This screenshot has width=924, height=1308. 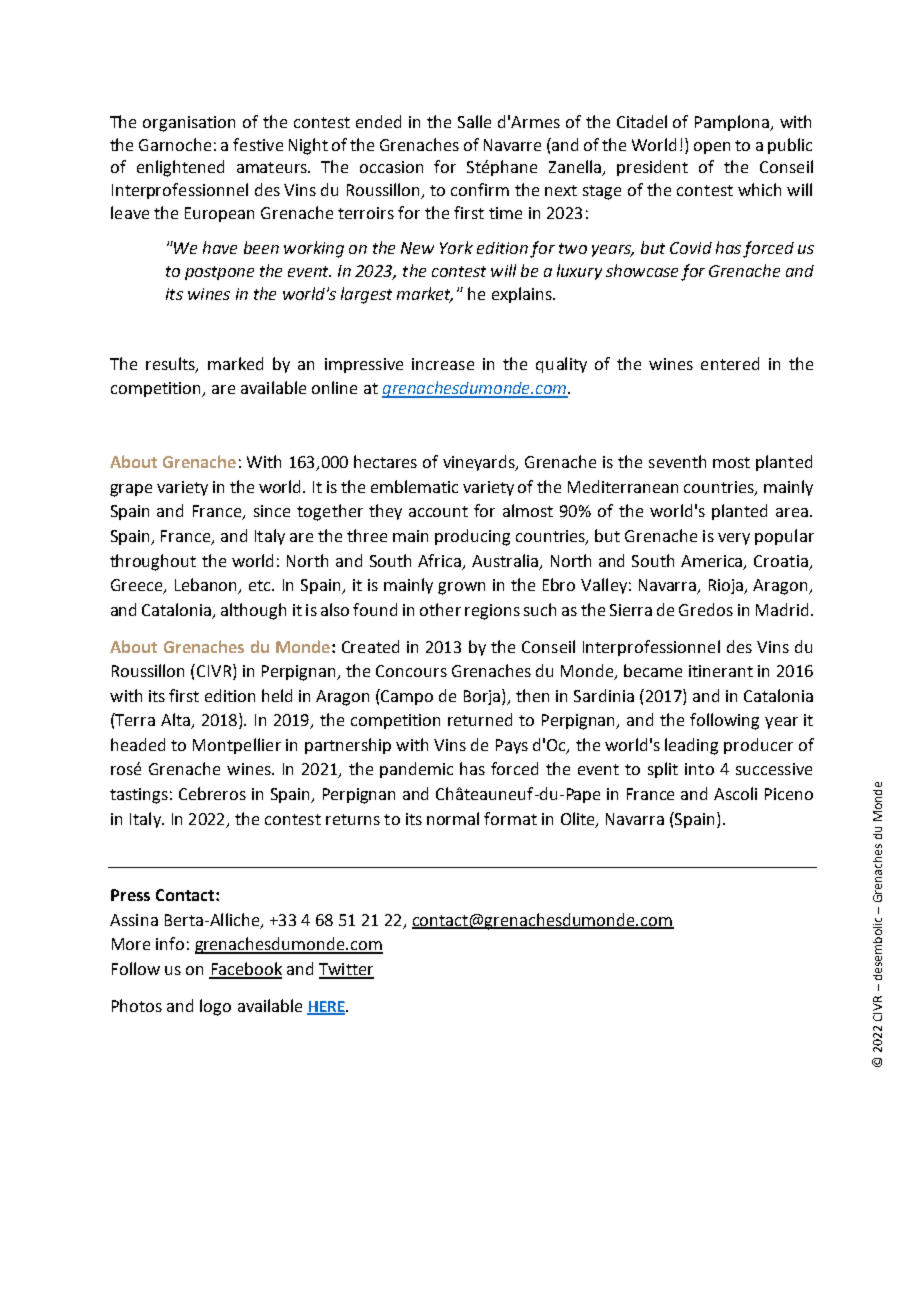 I want to click on marked, so click(x=235, y=363).
